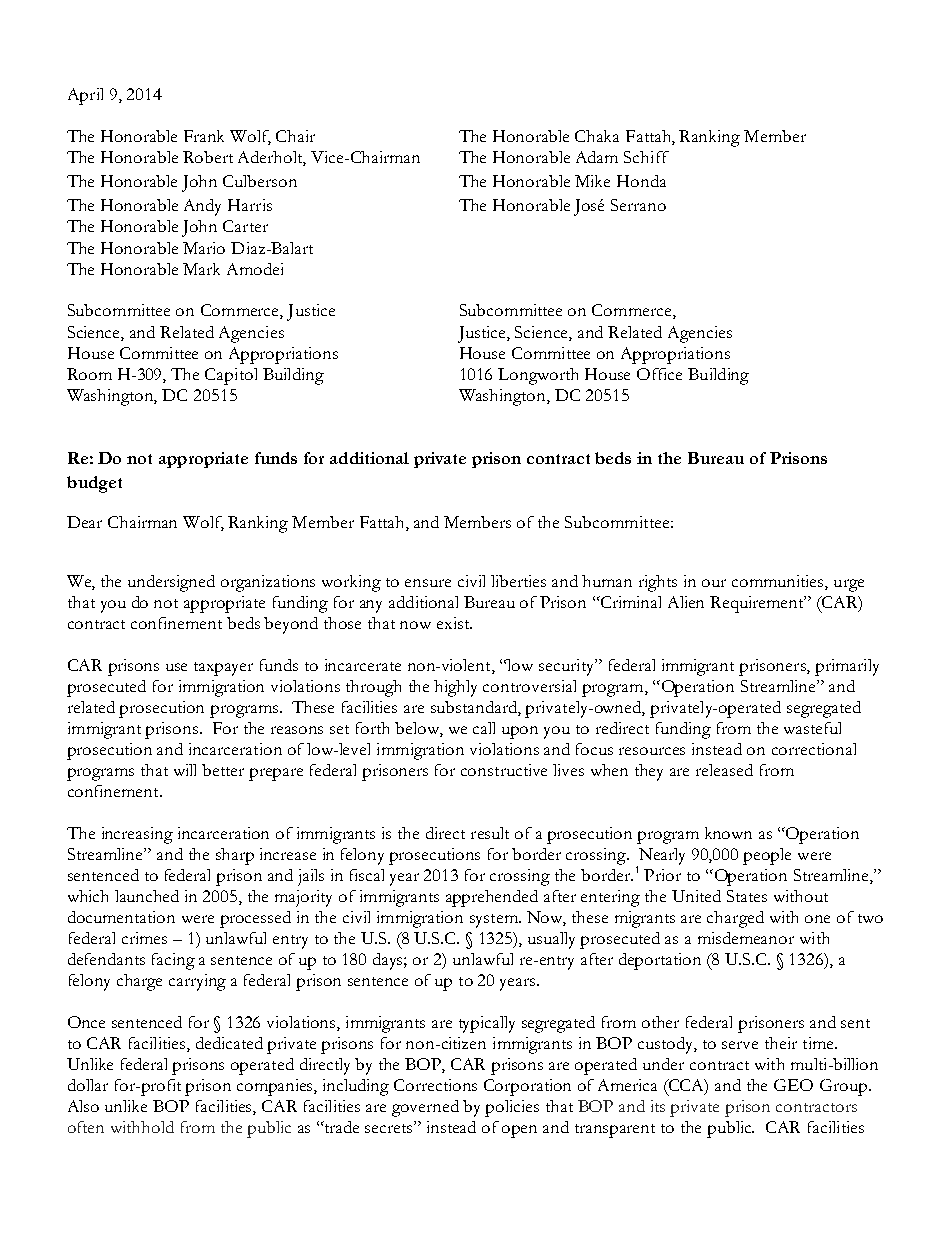  Describe the element at coordinates (597, 157) in the image. I see `Adam` at that location.
